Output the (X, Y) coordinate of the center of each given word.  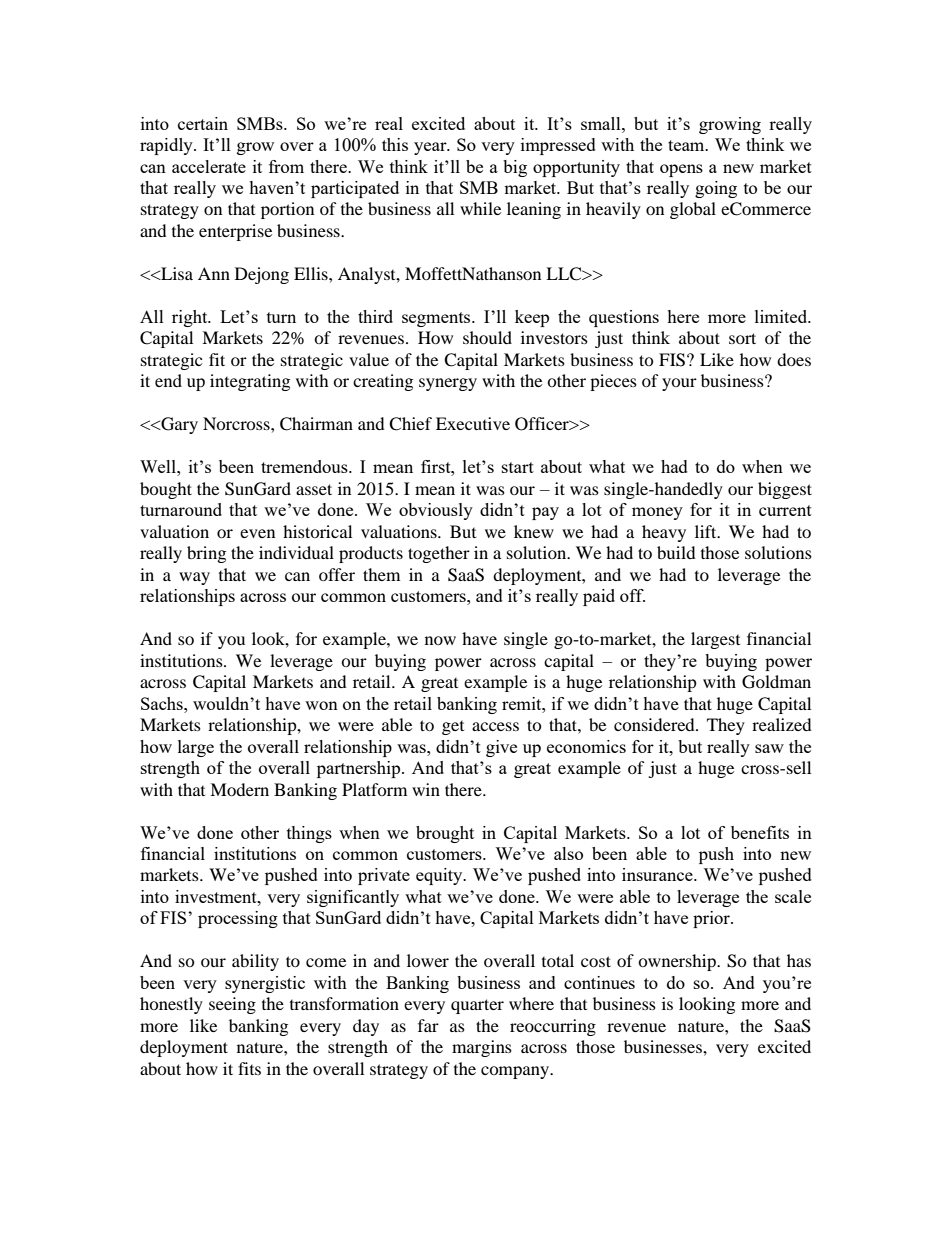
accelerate (209, 166)
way (194, 578)
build (676, 552)
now (440, 640)
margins (482, 1048)
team (687, 145)
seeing (232, 1005)
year (431, 148)
